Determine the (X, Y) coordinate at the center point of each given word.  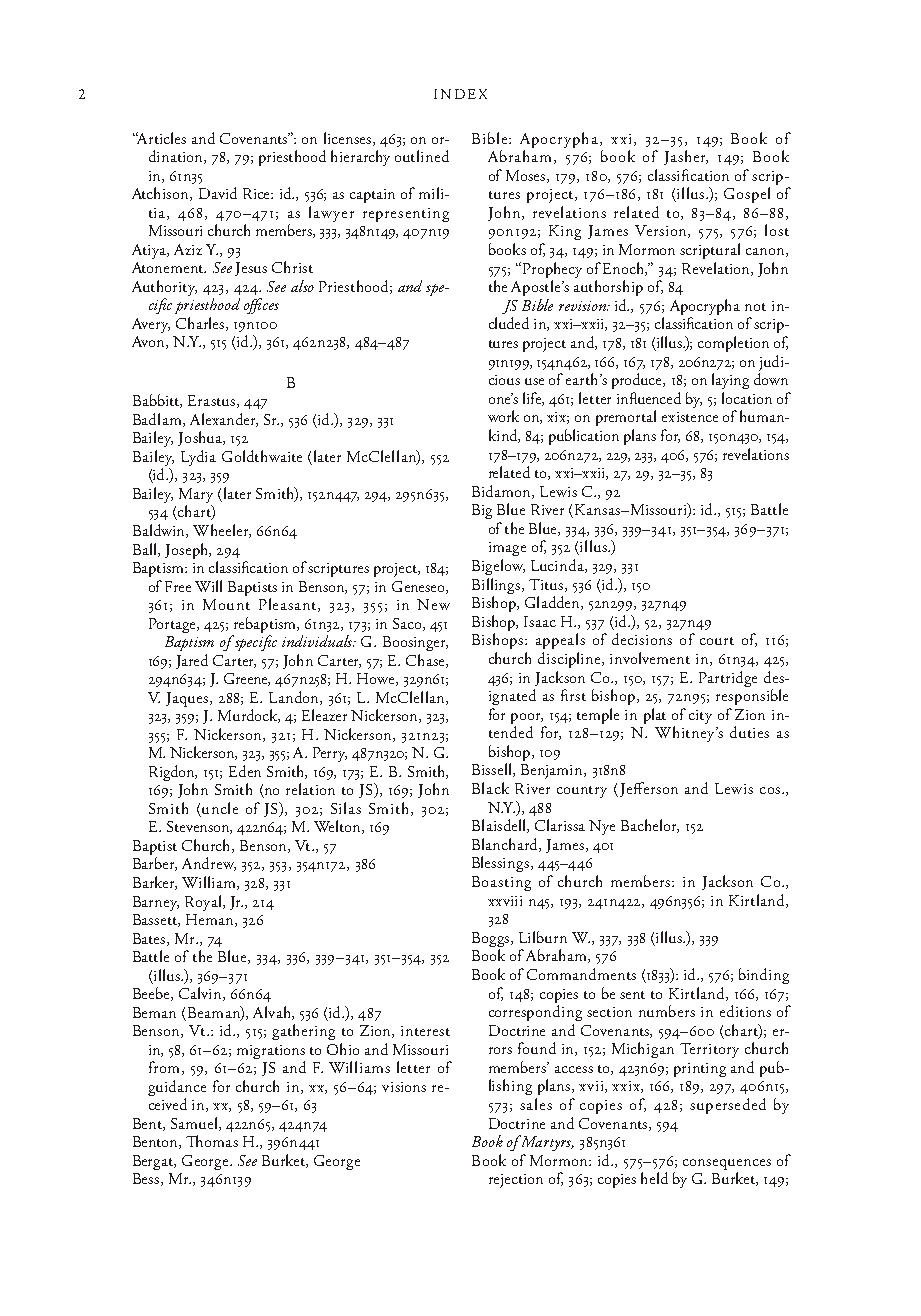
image (507, 549)
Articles (160, 138)
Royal (204, 903)
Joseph (188, 551)
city (700, 717)
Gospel (747, 195)
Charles (201, 324)
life (533, 399)
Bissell (493, 770)
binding (764, 976)
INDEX (460, 94)
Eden (245, 771)
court (717, 641)
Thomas (212, 1141)
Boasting (501, 883)
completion (733, 344)
